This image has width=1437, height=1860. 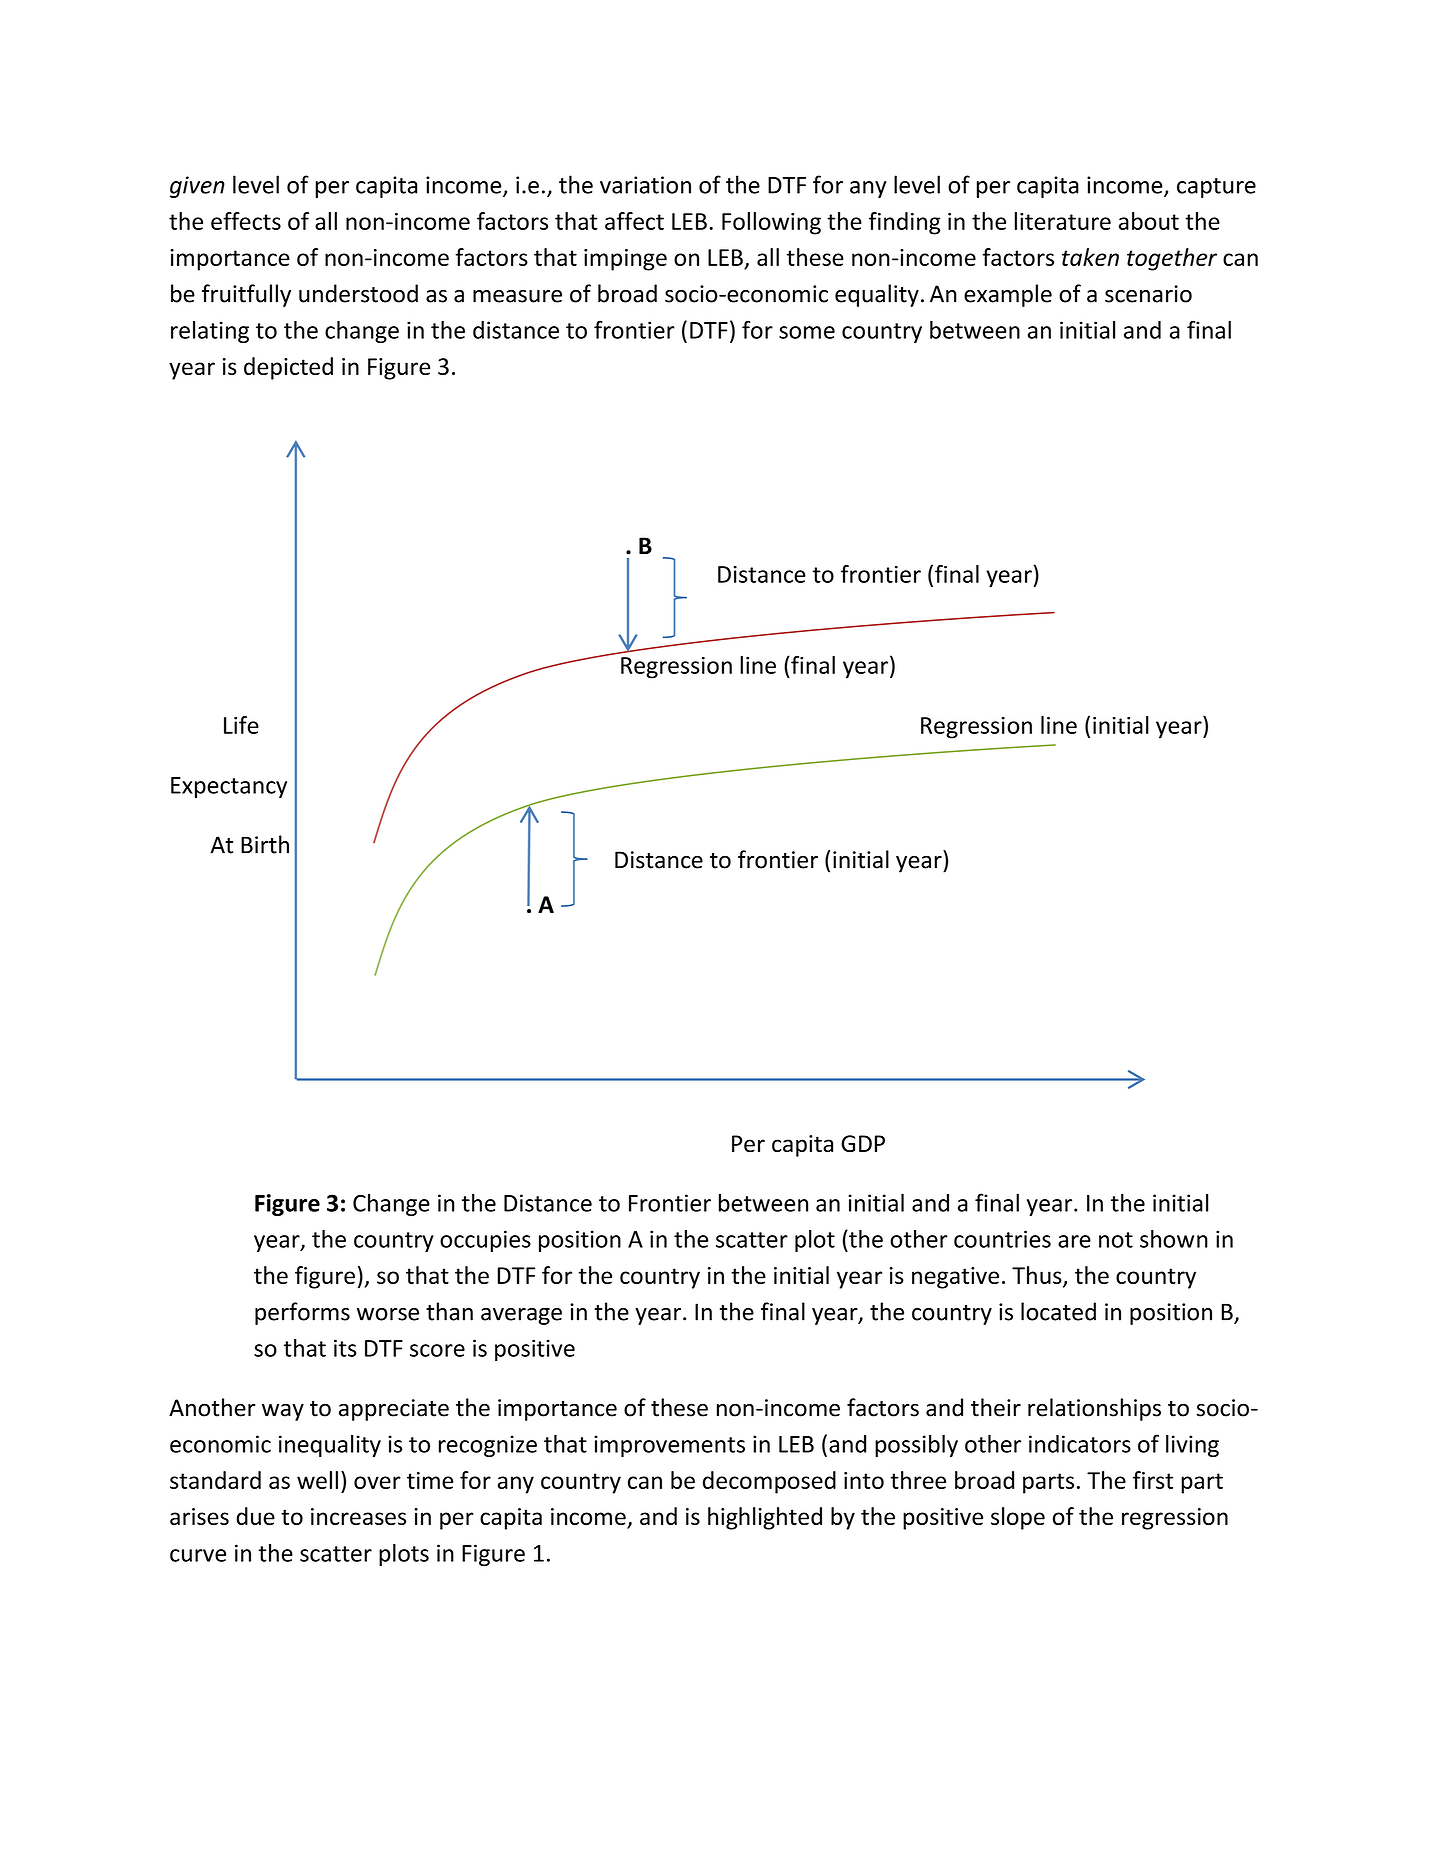 I want to click on shown, so click(x=1174, y=1239).
